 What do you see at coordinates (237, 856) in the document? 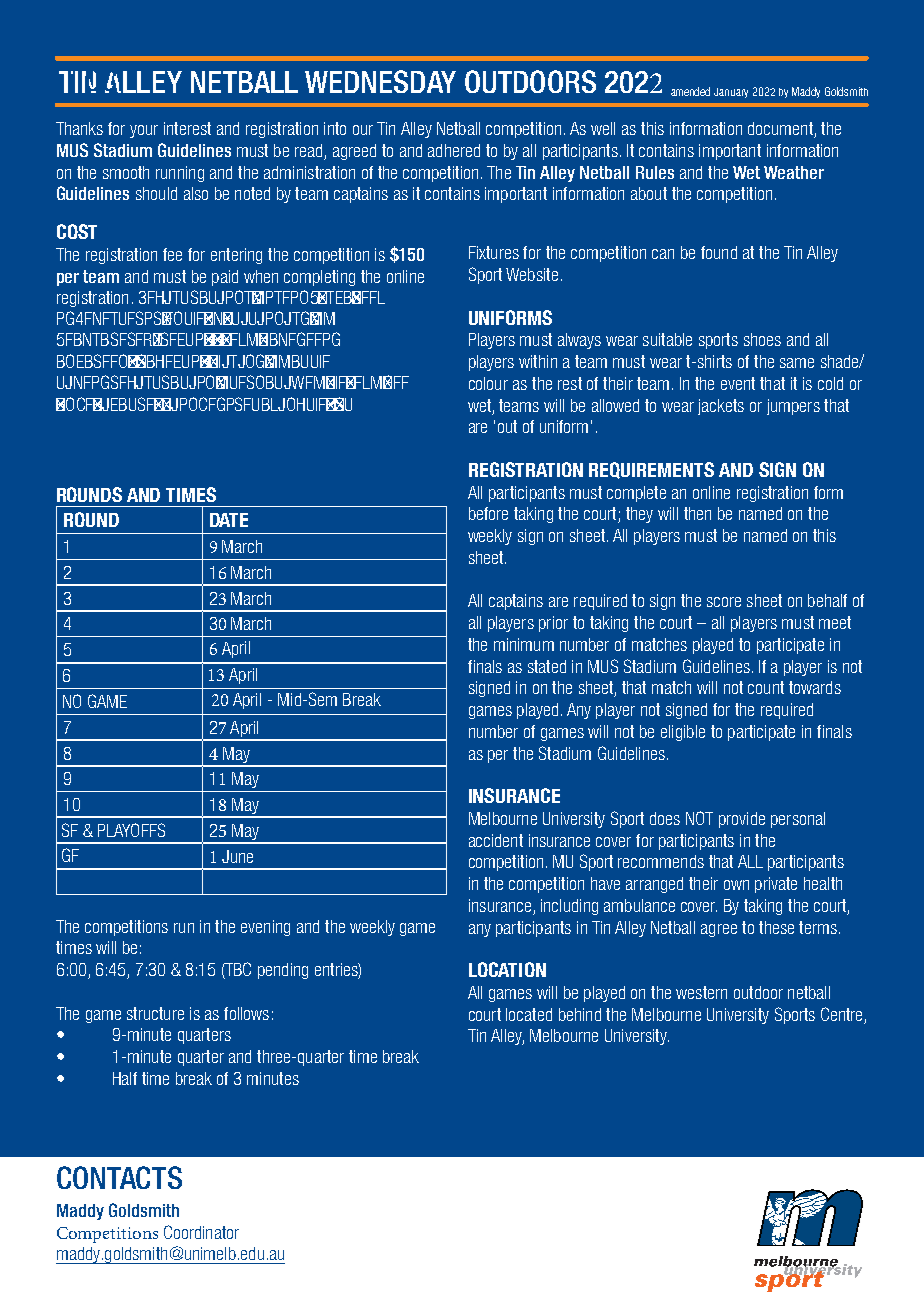
I see `June` at bounding box center [237, 856].
